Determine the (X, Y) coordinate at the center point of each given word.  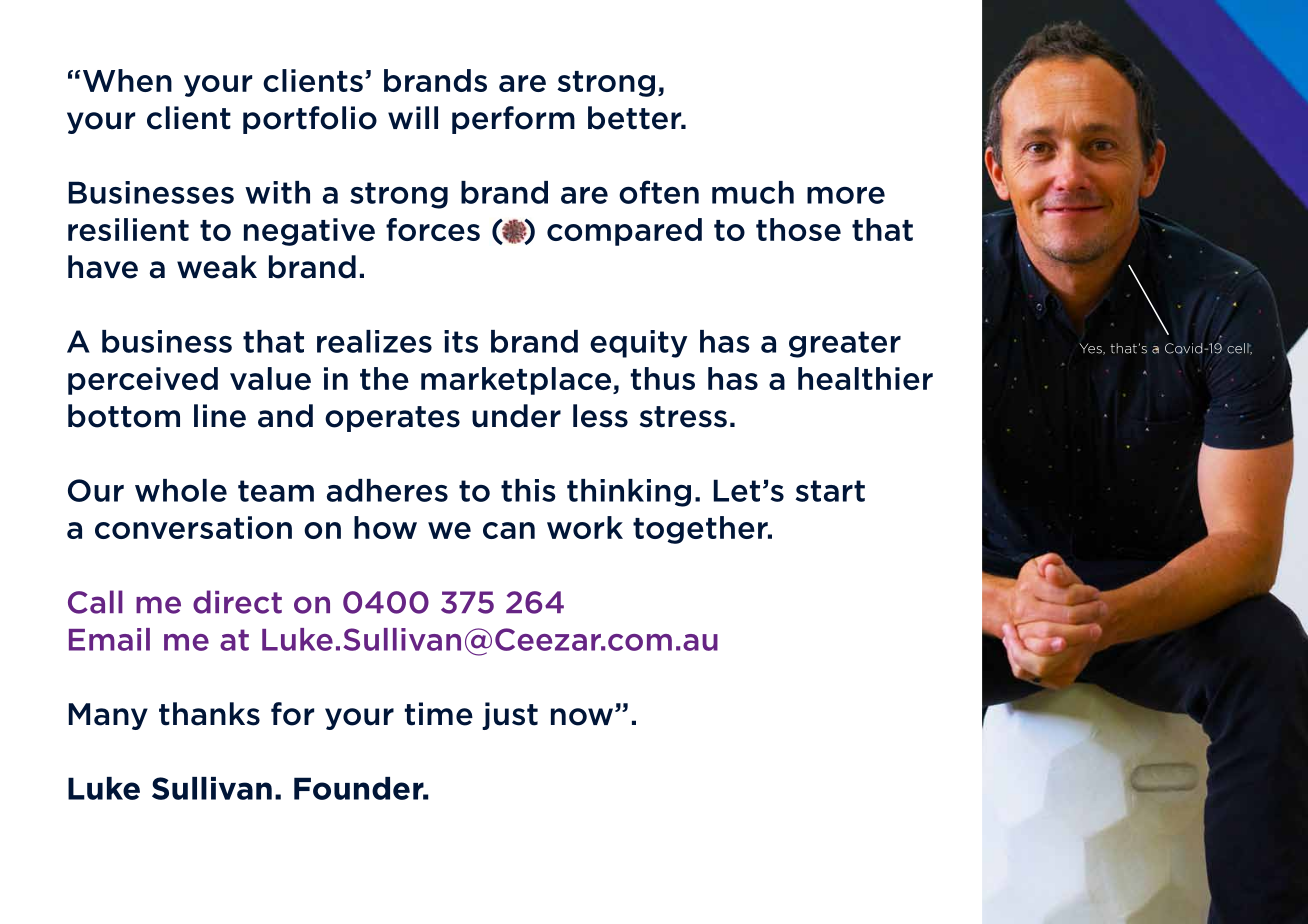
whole (181, 490)
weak (217, 267)
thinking (629, 493)
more (846, 195)
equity (638, 344)
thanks (209, 714)
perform (513, 120)
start (830, 491)
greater (845, 344)
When (127, 80)
